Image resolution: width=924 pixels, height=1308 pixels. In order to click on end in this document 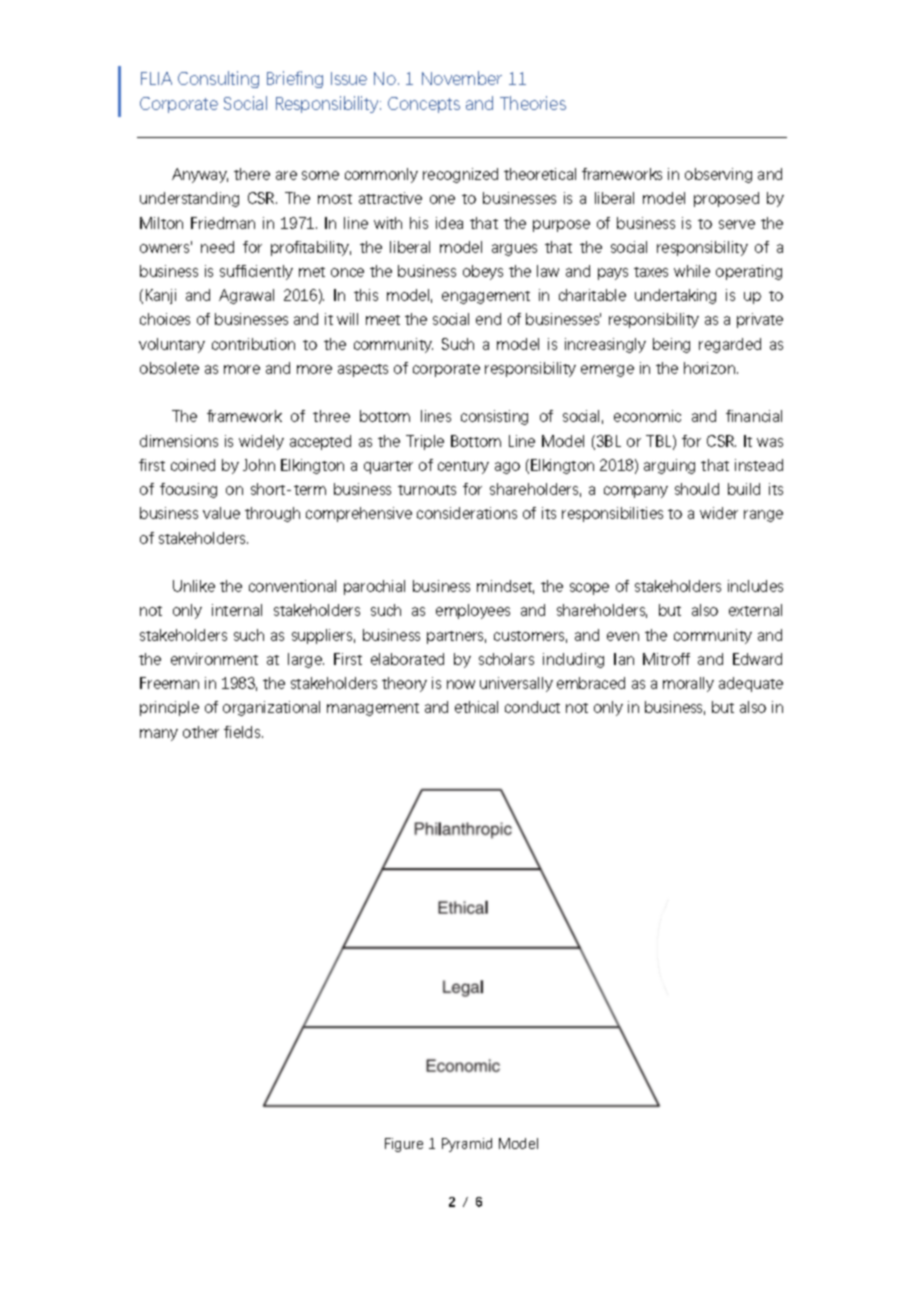, I will do `click(488, 319)`.
